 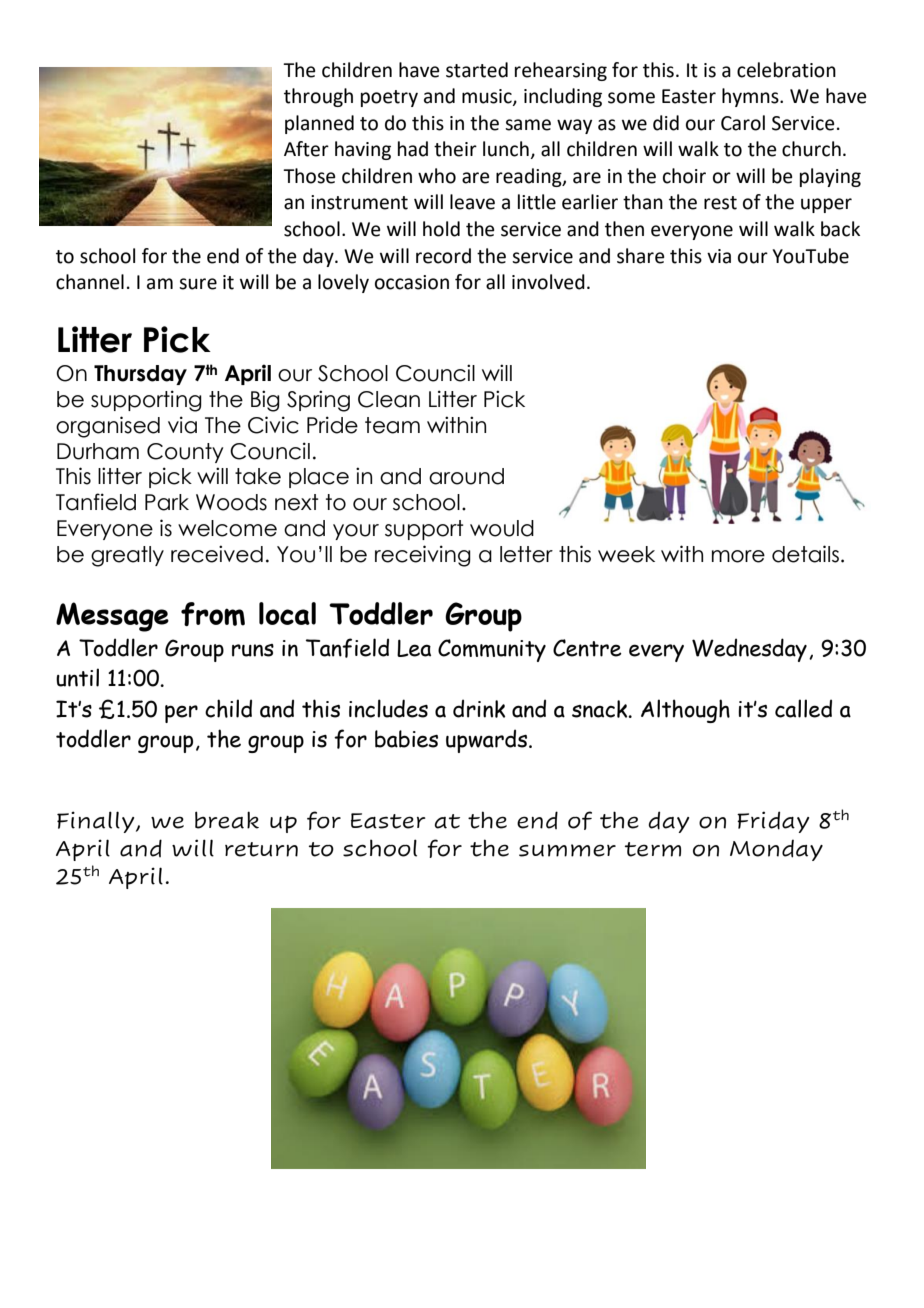 What do you see at coordinates (567, 850) in the screenshot?
I see `summer` at bounding box center [567, 850].
